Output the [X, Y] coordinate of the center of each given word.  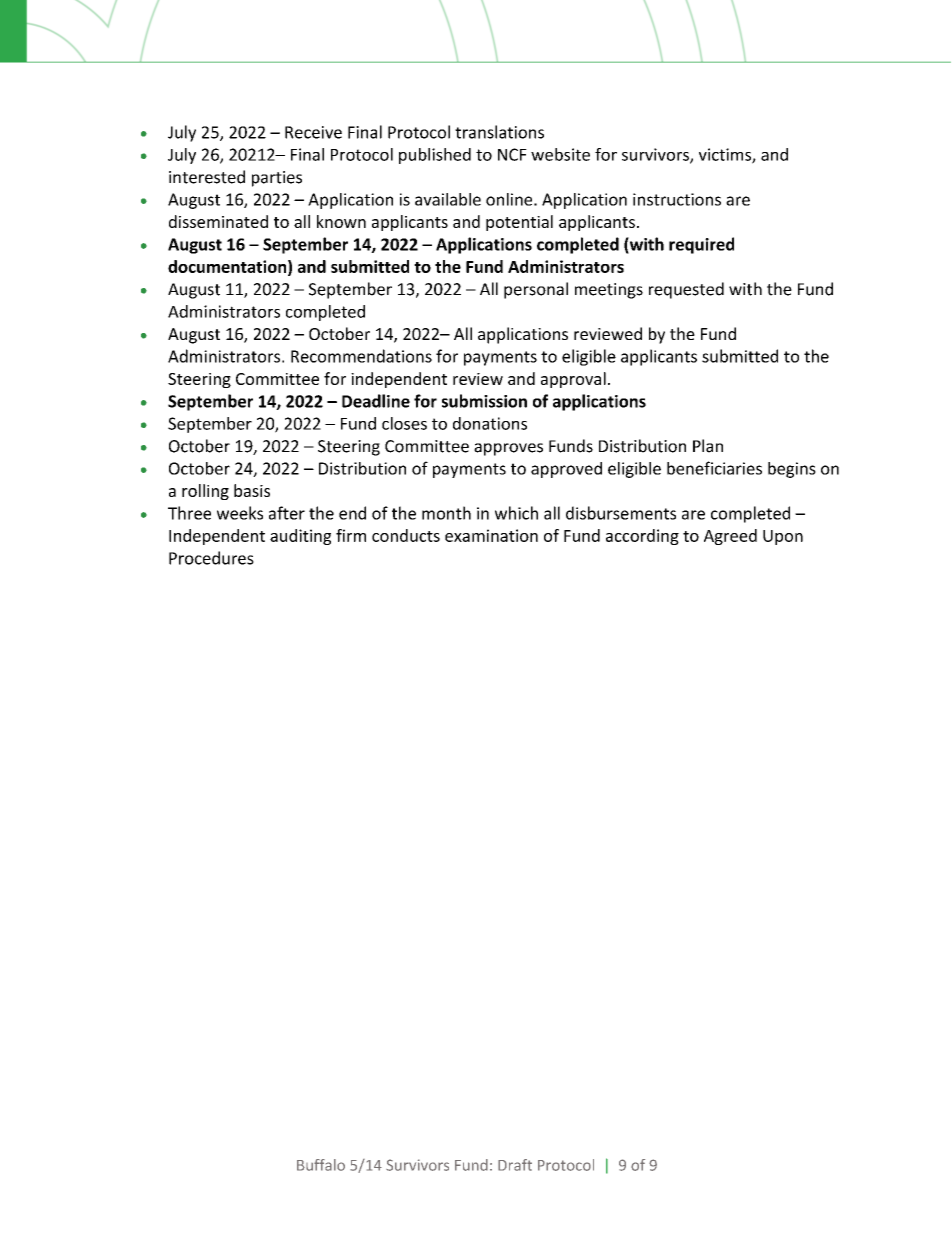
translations [499, 132]
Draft [515, 1165]
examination [491, 535]
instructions [677, 199]
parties [277, 179]
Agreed [730, 537]
